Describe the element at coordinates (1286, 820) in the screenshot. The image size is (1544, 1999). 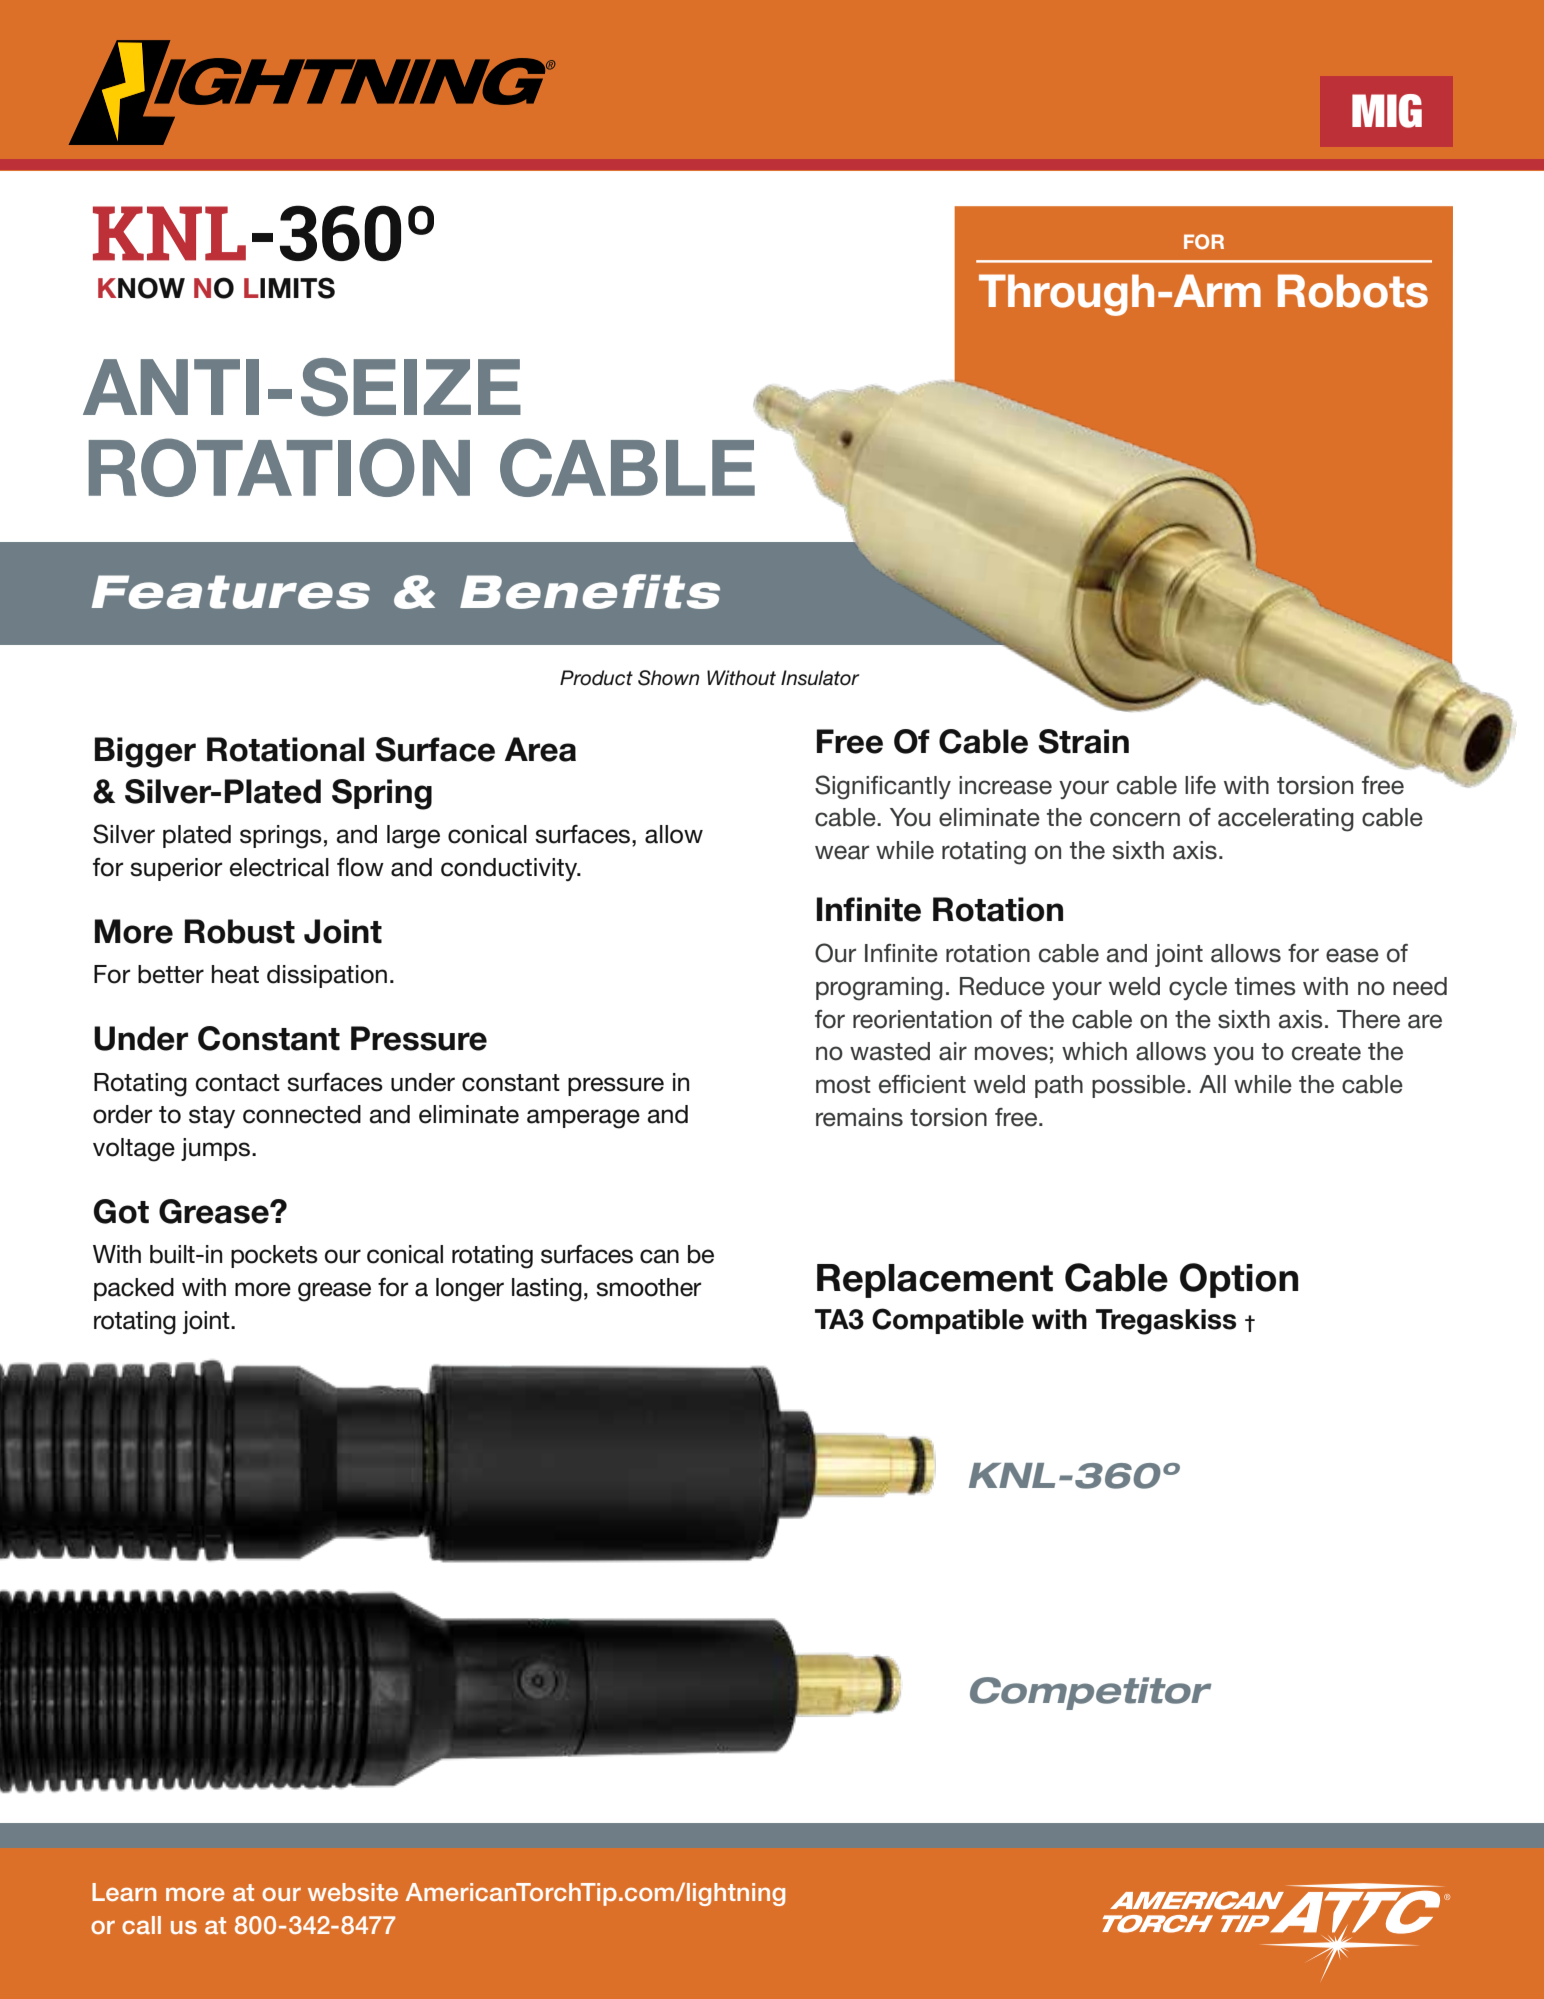
I see `accelerating` at that location.
